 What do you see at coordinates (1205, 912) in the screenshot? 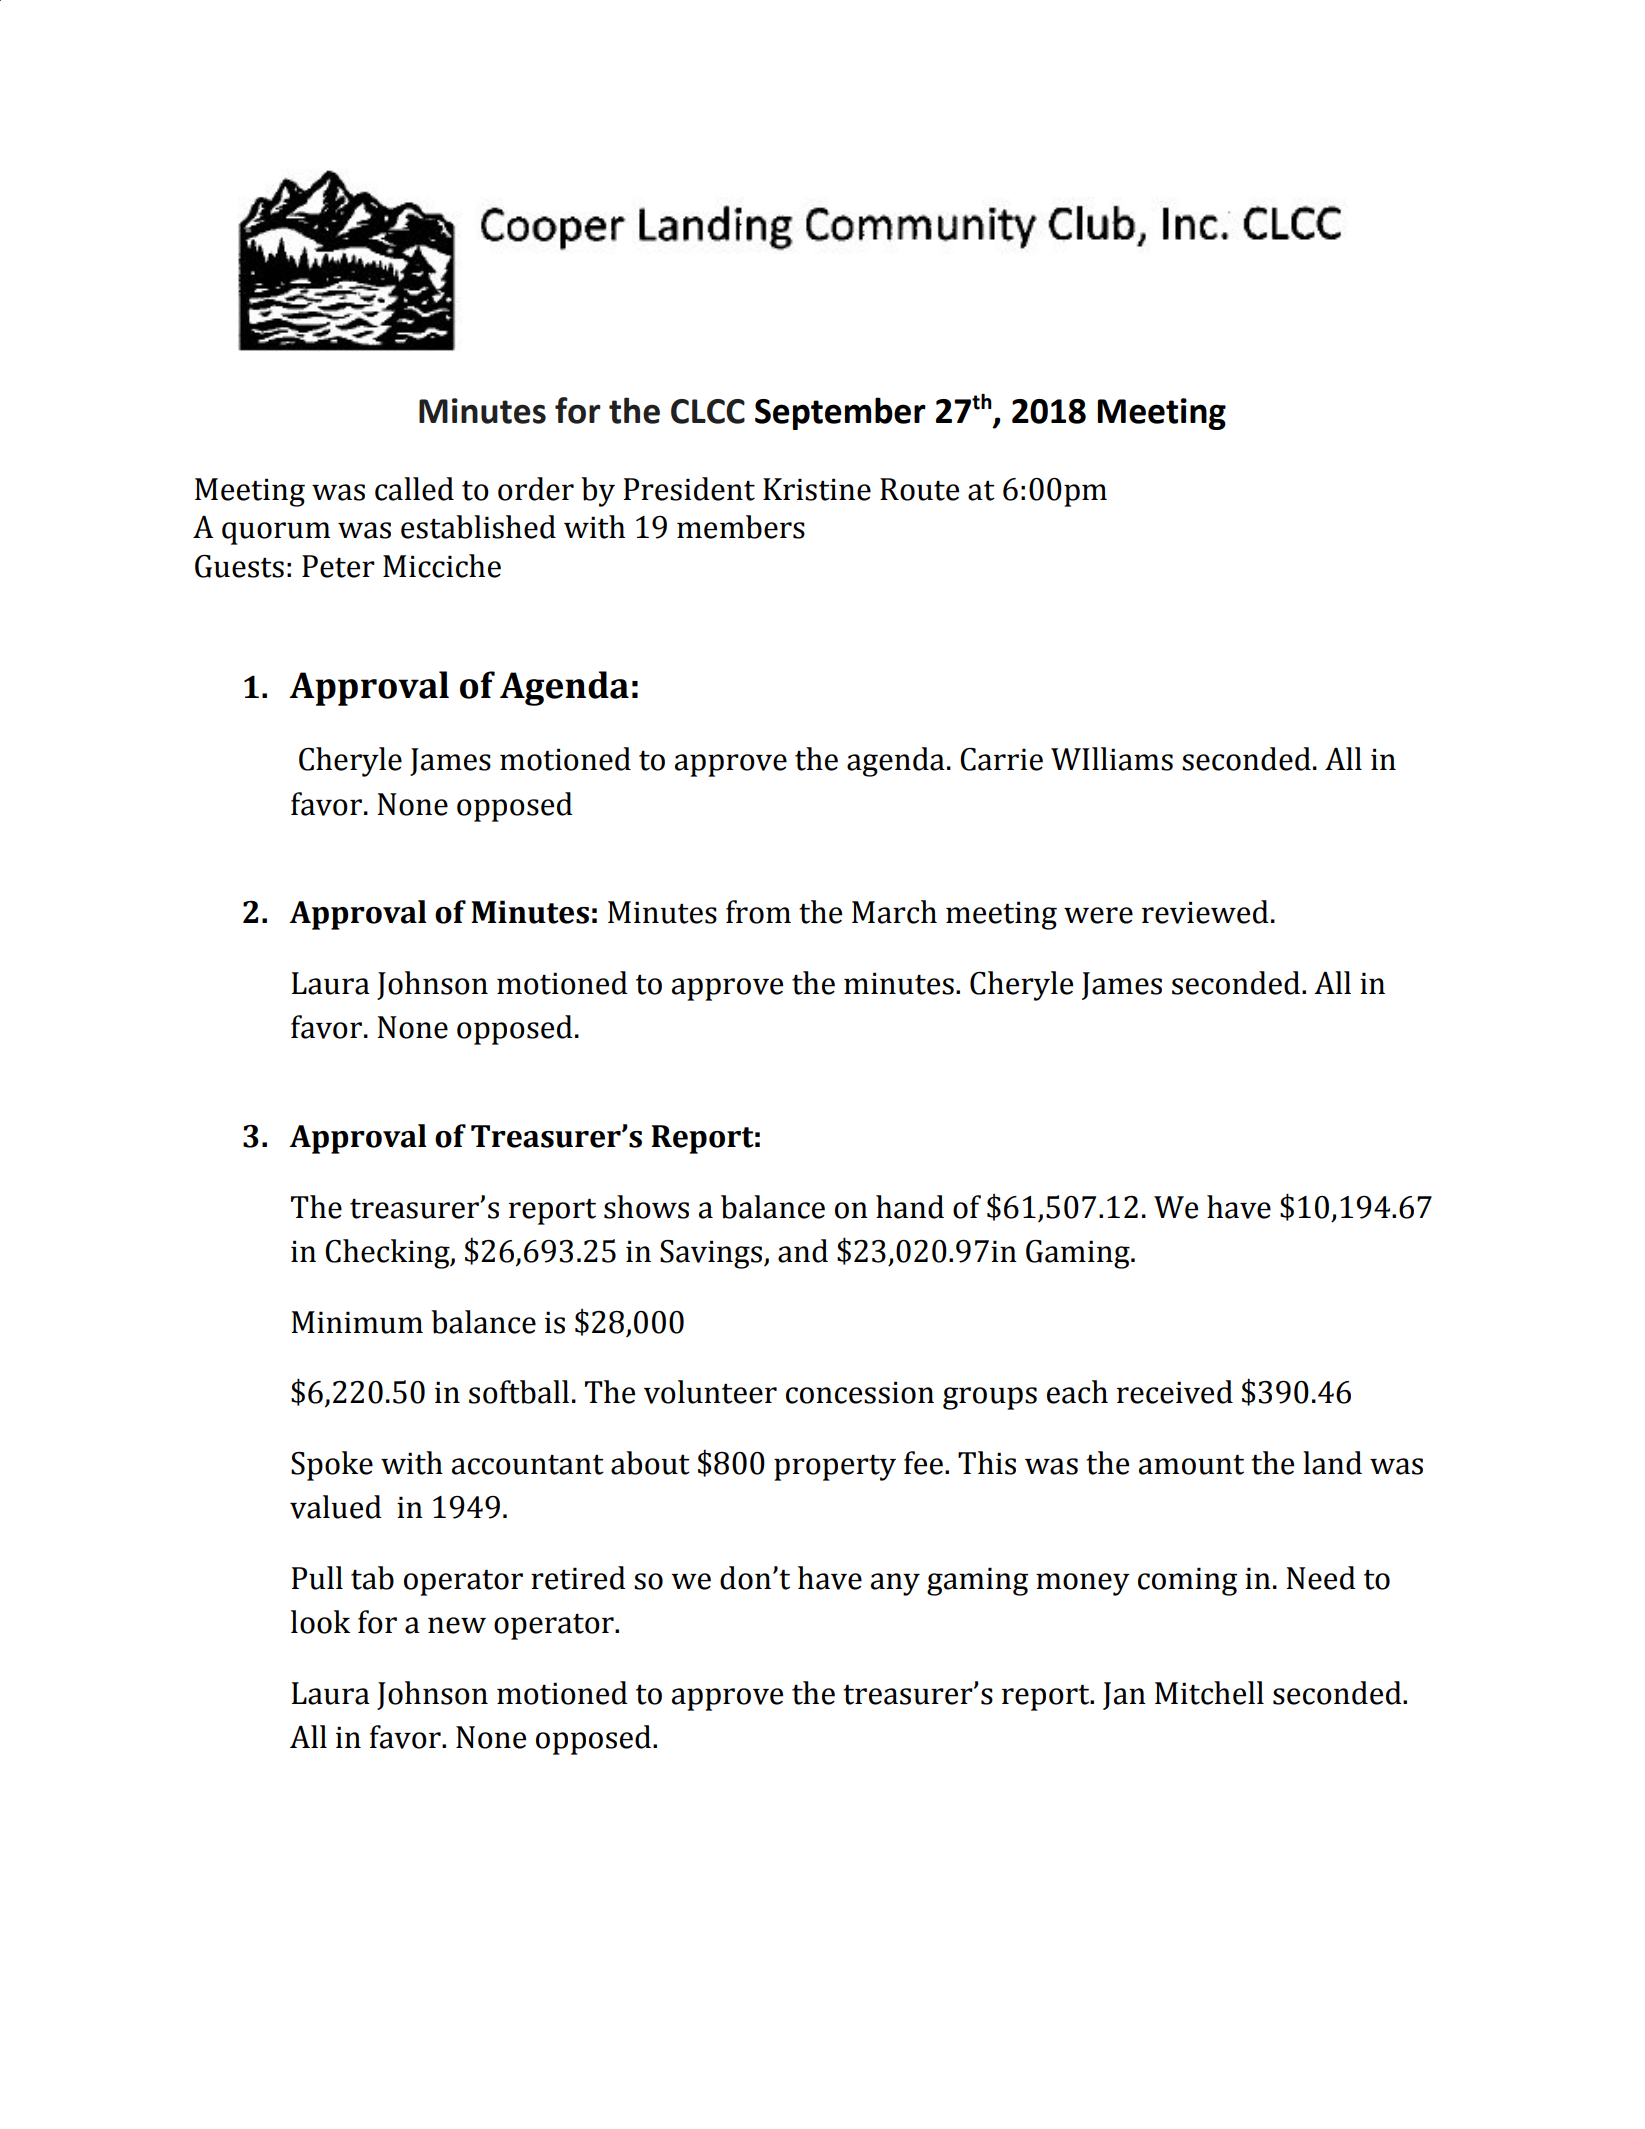
I see `reviewed` at bounding box center [1205, 912].
